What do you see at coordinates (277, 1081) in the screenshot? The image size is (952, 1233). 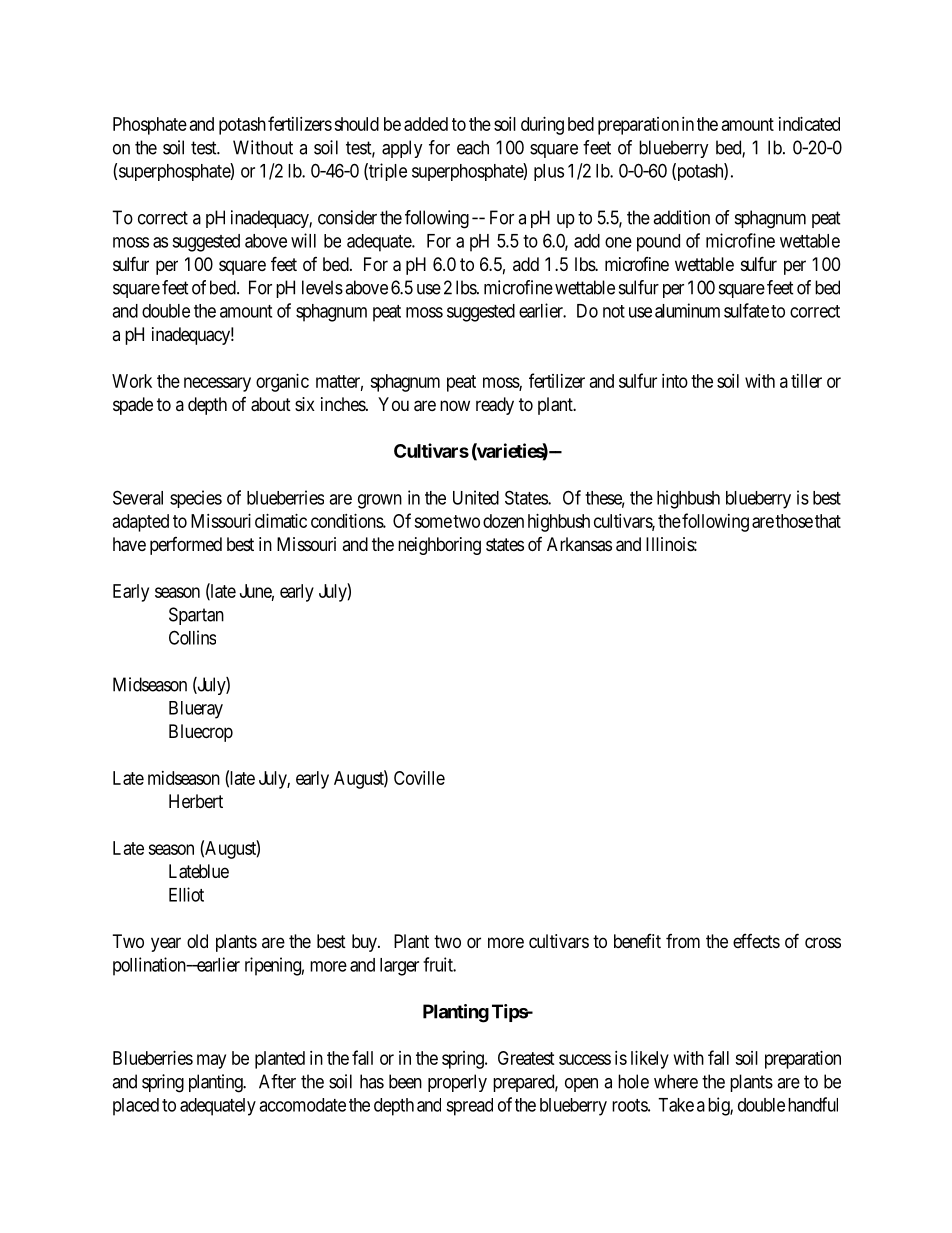 I see `After` at bounding box center [277, 1081].
